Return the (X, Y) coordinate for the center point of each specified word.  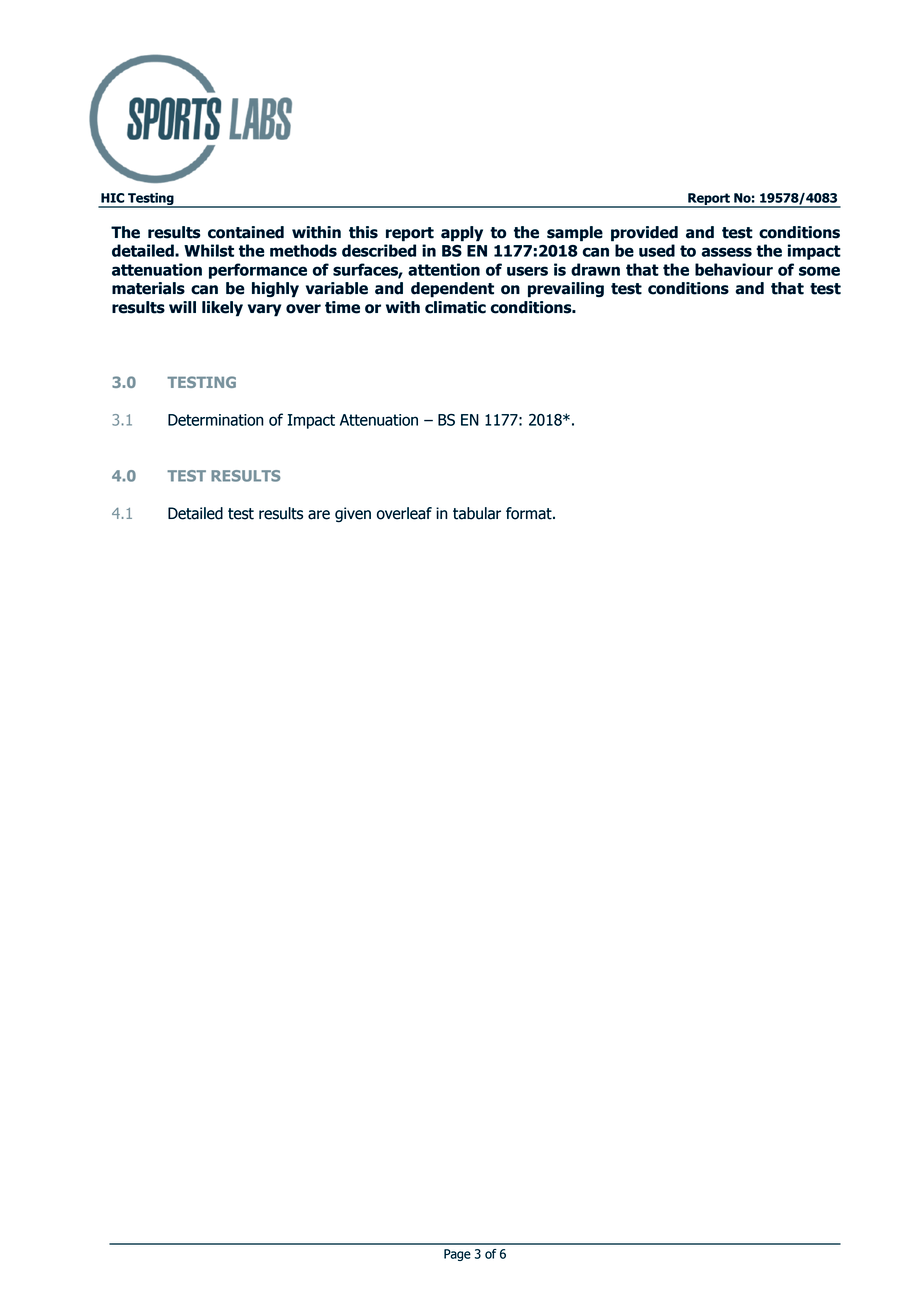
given (353, 515)
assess (727, 252)
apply (462, 234)
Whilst (209, 250)
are (319, 515)
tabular (477, 513)
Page (457, 1255)
